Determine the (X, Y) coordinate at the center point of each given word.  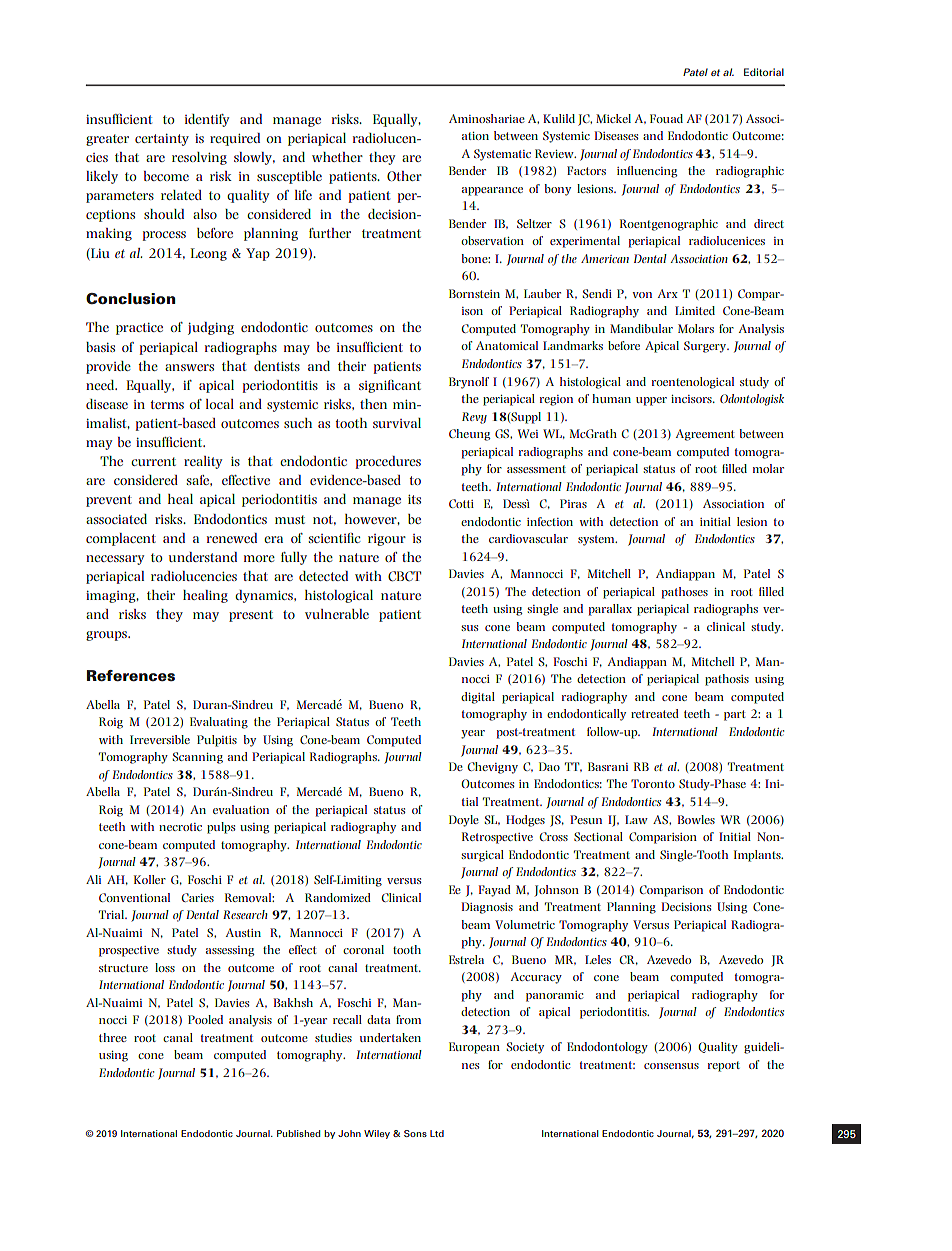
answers (189, 367)
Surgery (706, 347)
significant (390, 386)
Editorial (764, 72)
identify (207, 120)
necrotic (180, 827)
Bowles (696, 819)
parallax (610, 610)
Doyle (464, 821)
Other (404, 176)
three (113, 1037)
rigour (387, 540)
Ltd (437, 1133)
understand (203, 557)
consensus (671, 1066)
